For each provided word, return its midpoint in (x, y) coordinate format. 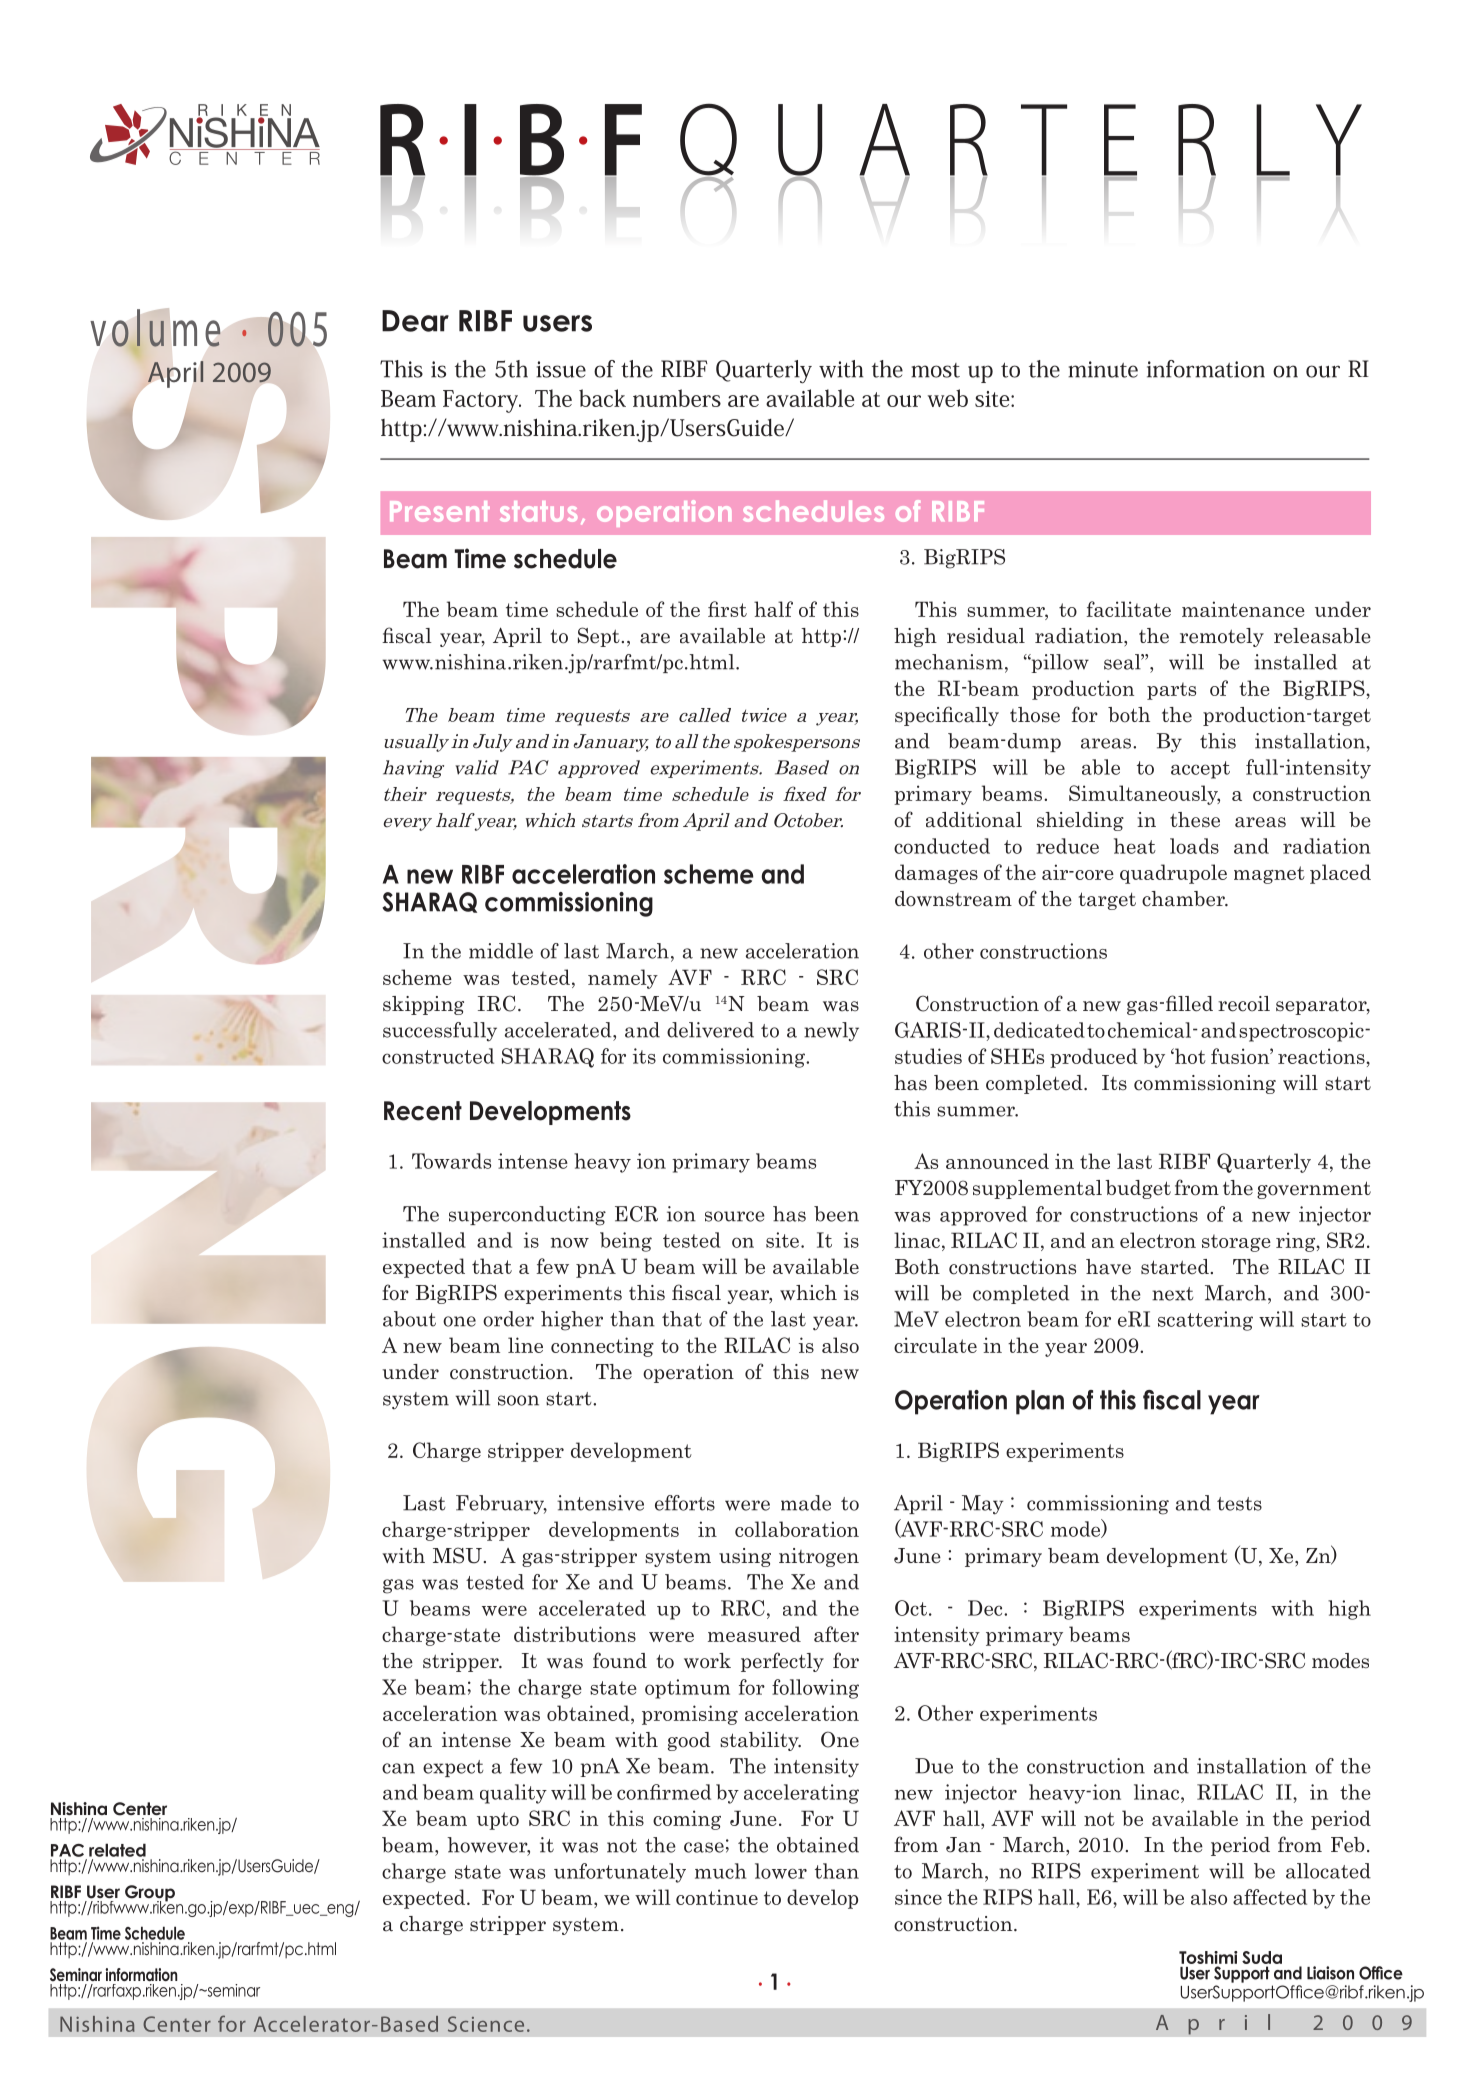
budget (1138, 1189)
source (735, 1216)
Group (150, 1894)
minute (1103, 369)
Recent (423, 1111)
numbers (677, 398)
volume (155, 328)
